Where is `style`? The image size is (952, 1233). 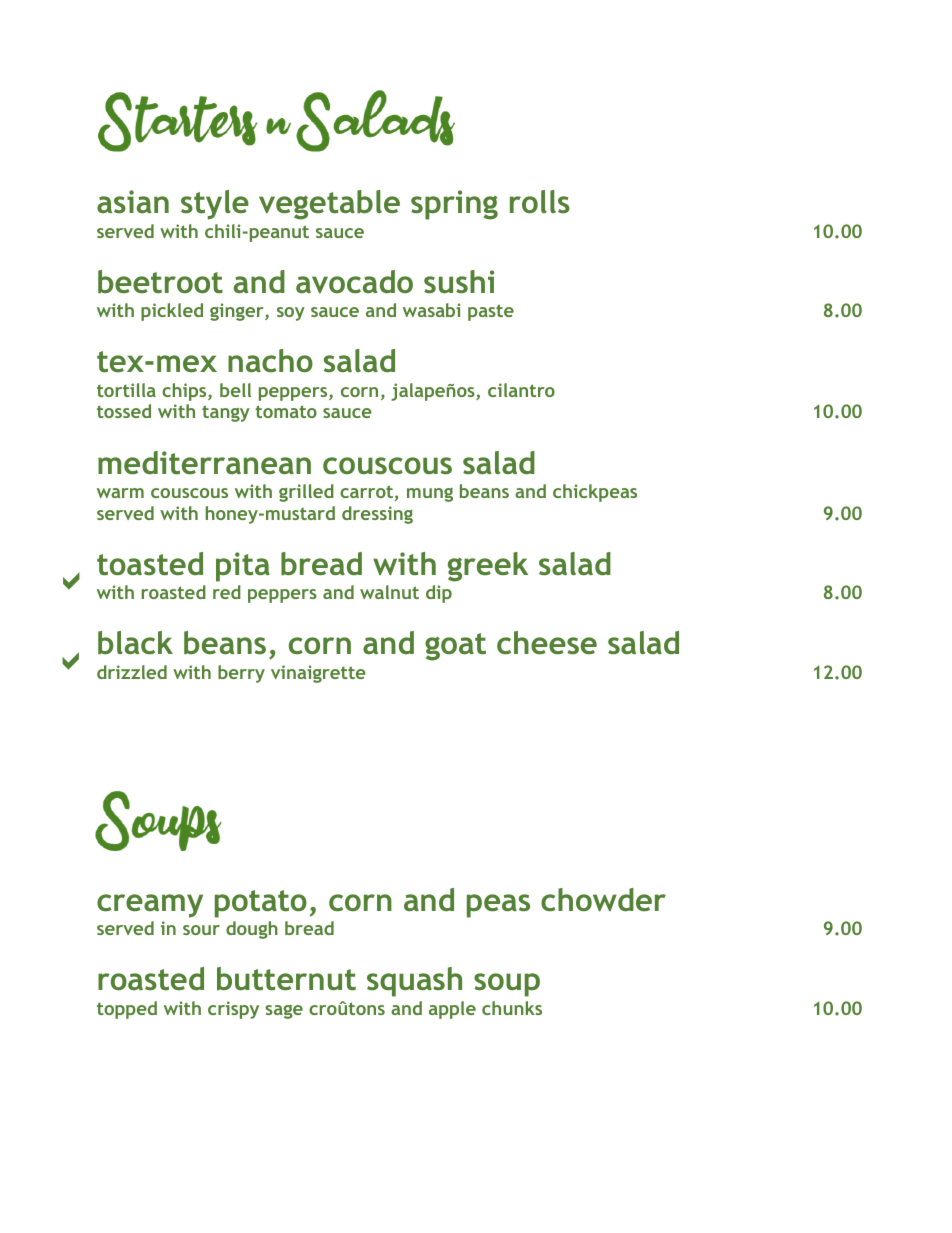 style is located at coordinates (215, 205).
